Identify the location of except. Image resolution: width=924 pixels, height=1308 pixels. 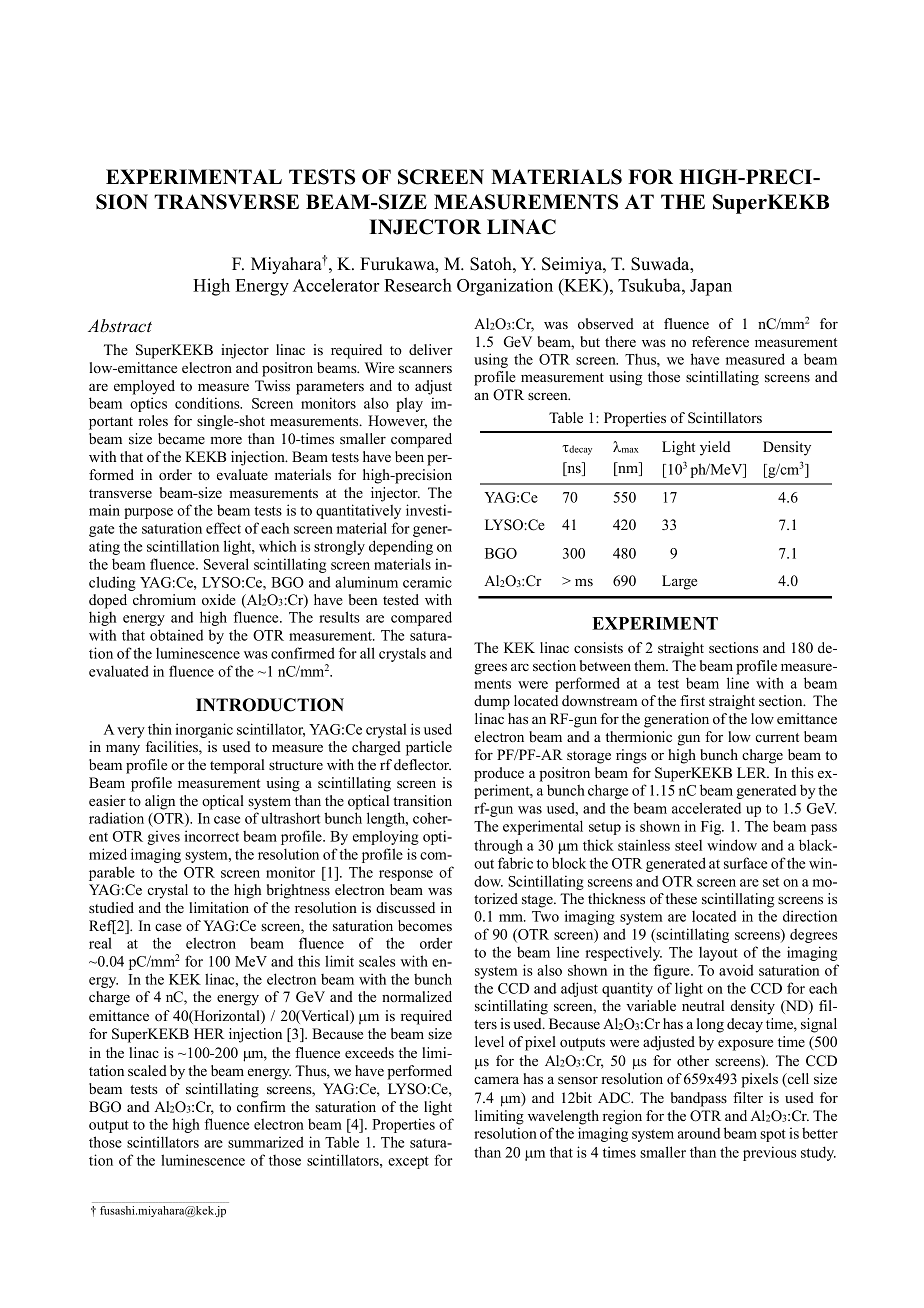
(408, 1162).
